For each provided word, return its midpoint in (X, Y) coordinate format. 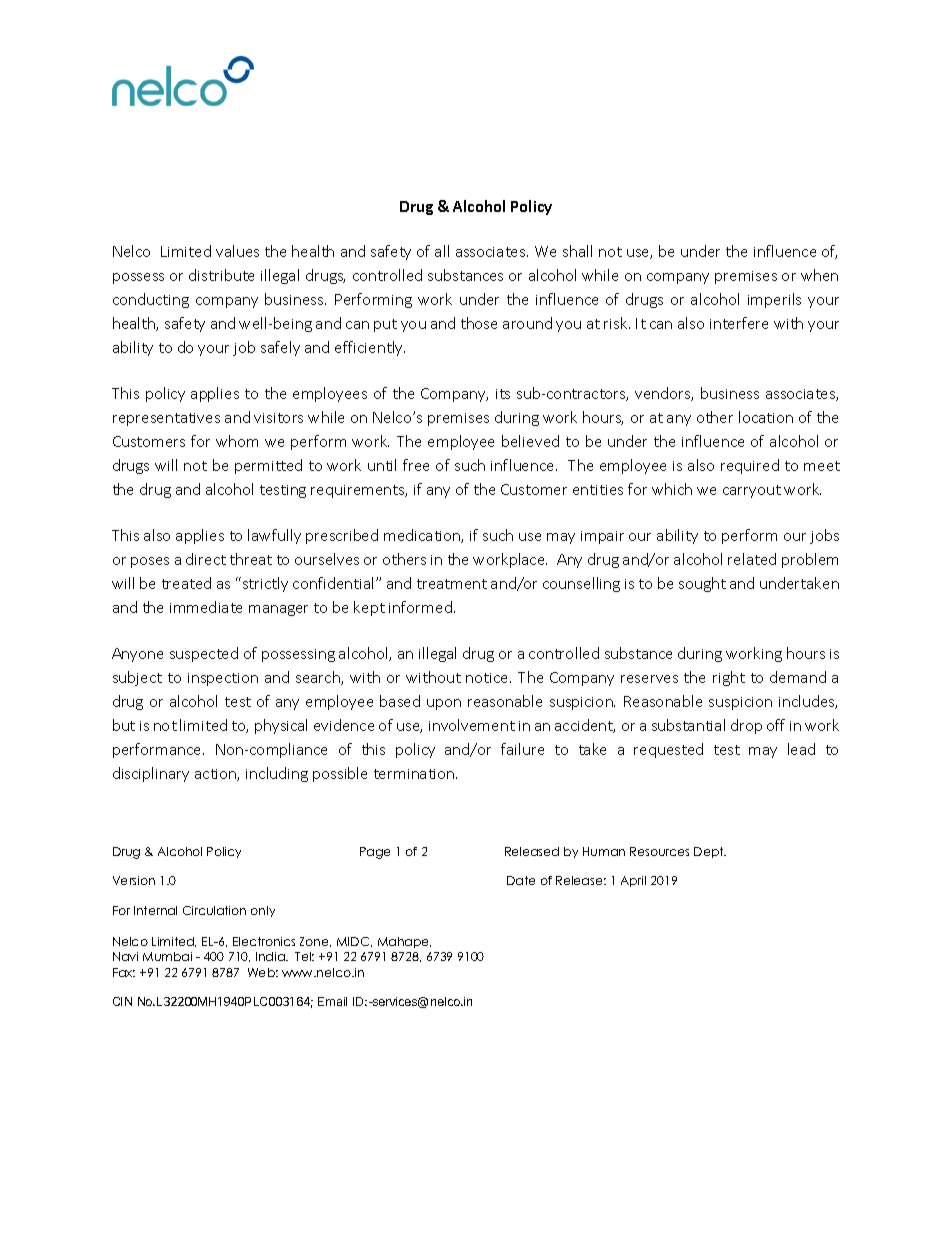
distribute (221, 275)
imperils (774, 300)
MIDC (354, 942)
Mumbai (167, 956)
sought (702, 584)
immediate (206, 607)
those (479, 323)
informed (420, 607)
